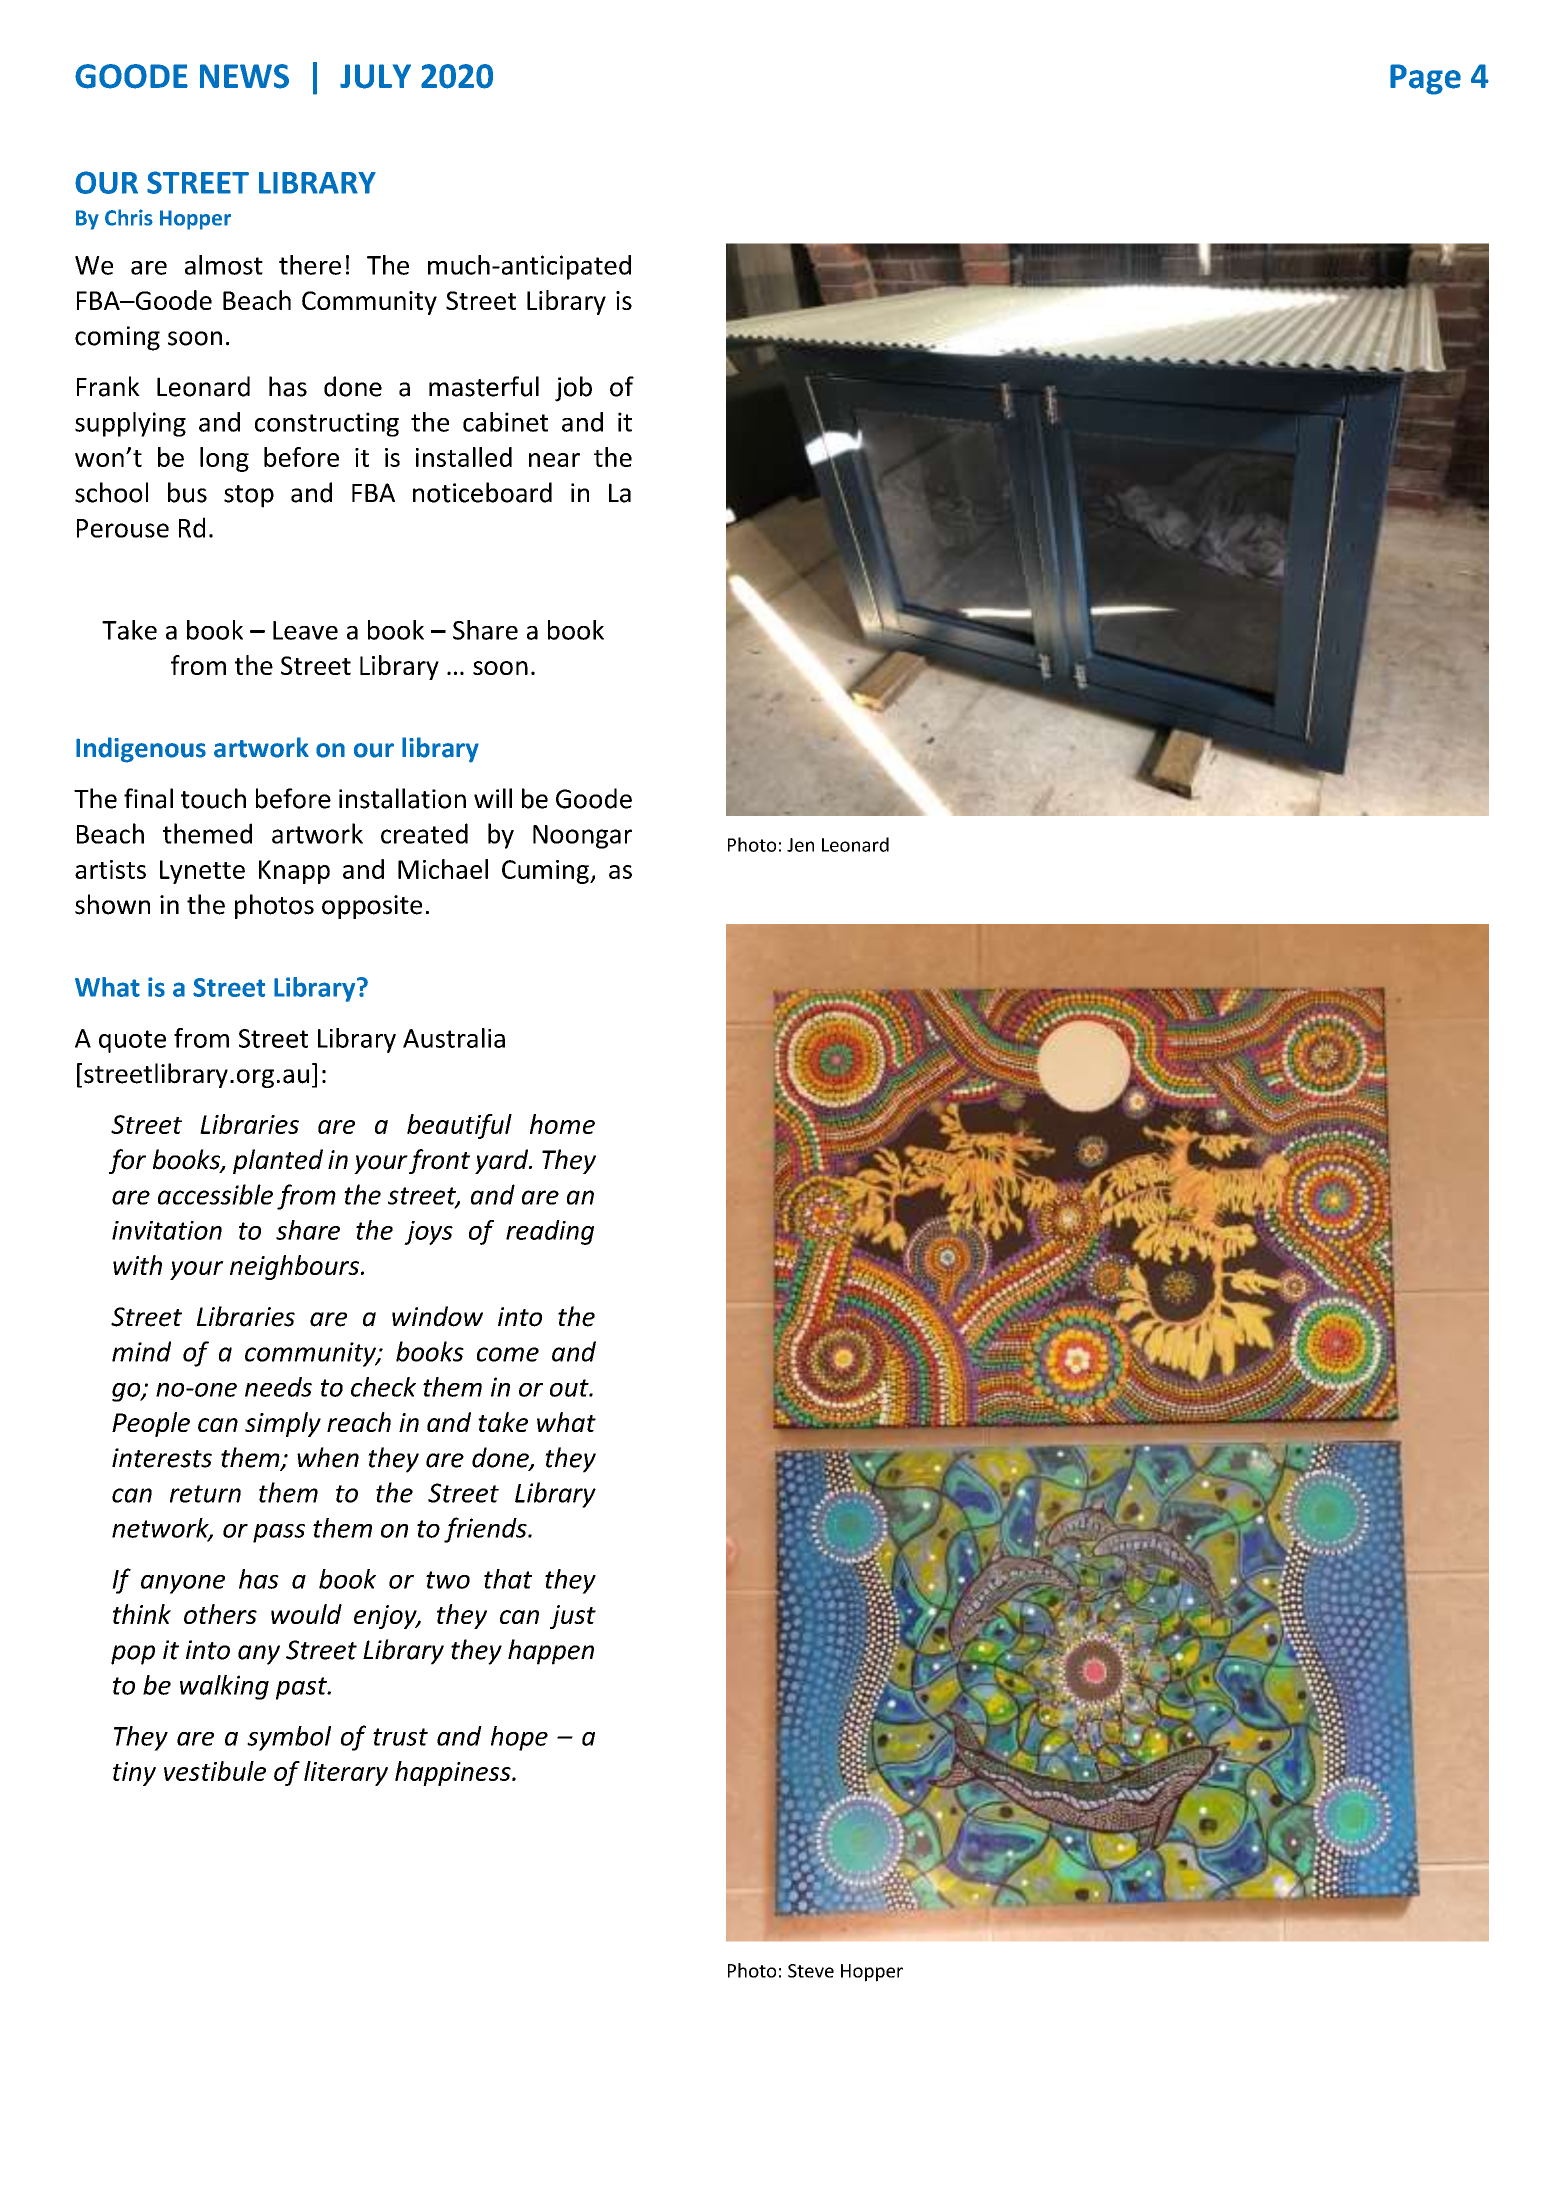 This document has height=2211, width=1563. Describe the element at coordinates (1425, 79) in the document. I see `Page` at that location.
